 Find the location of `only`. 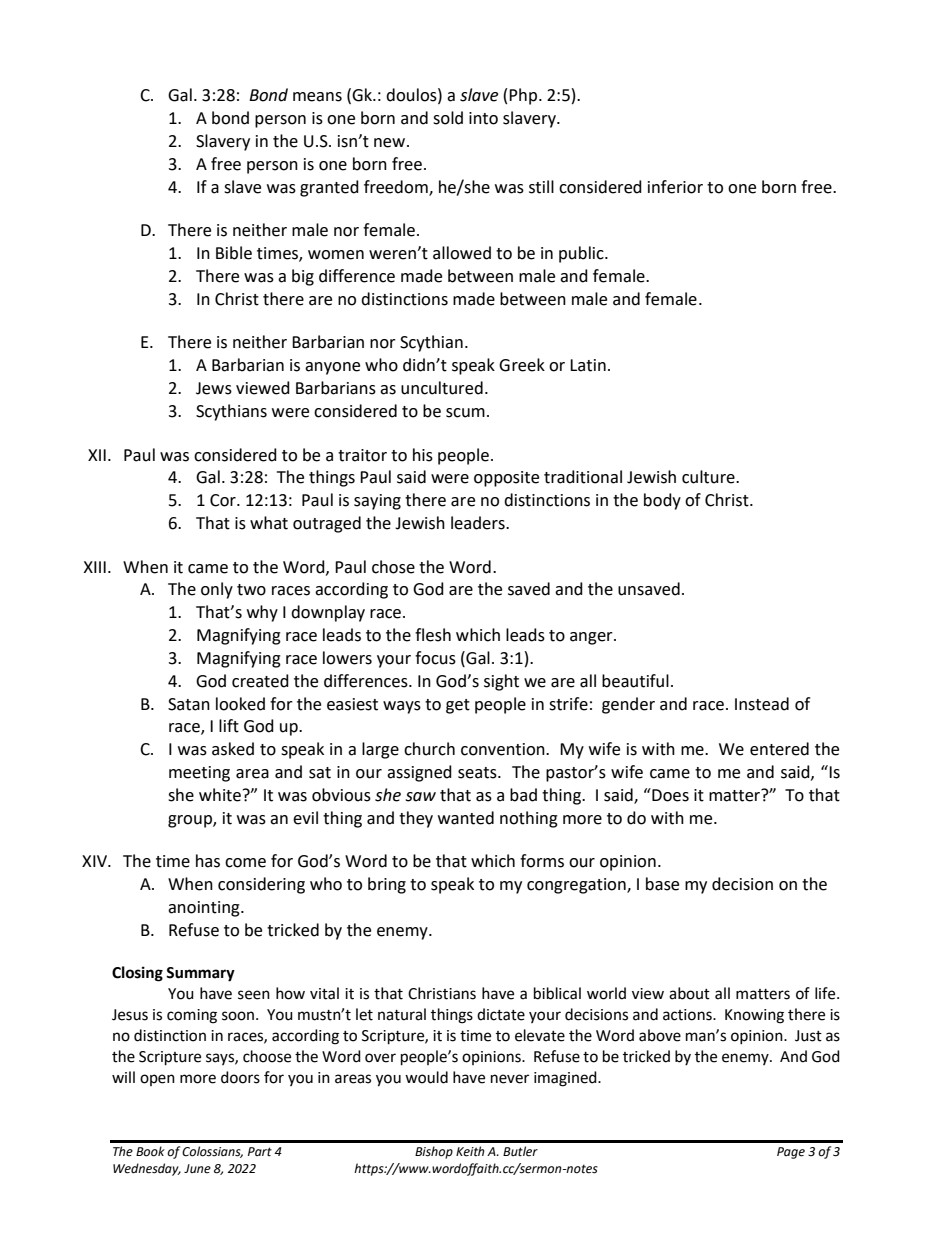

only is located at coordinates (217, 590).
